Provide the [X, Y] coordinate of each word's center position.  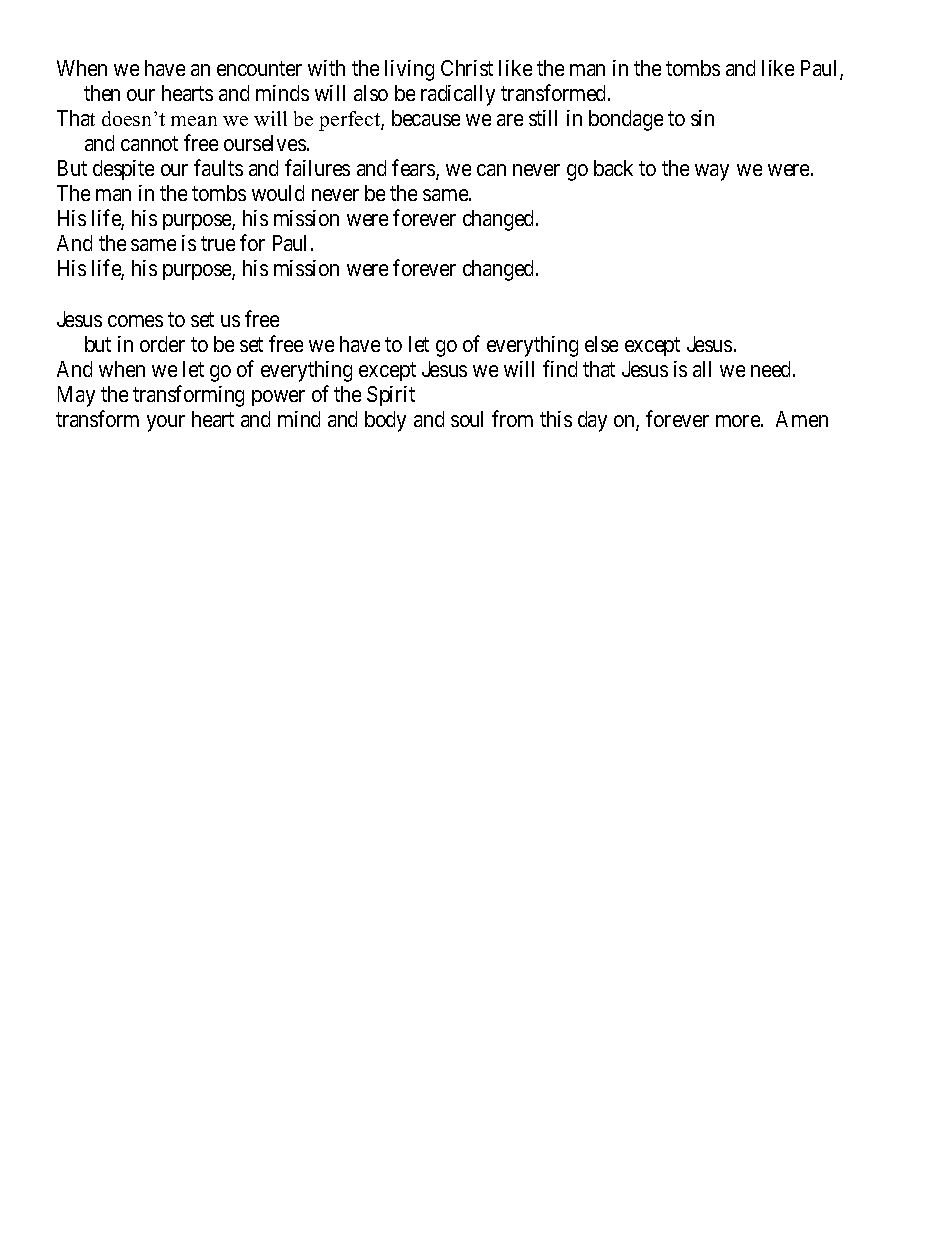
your [166, 423]
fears [414, 169]
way [712, 172]
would [278, 193]
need [772, 369]
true [218, 244]
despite [123, 170]
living [409, 70]
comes [135, 321]
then [102, 93]
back [613, 168]
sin [702, 118]
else [601, 344]
